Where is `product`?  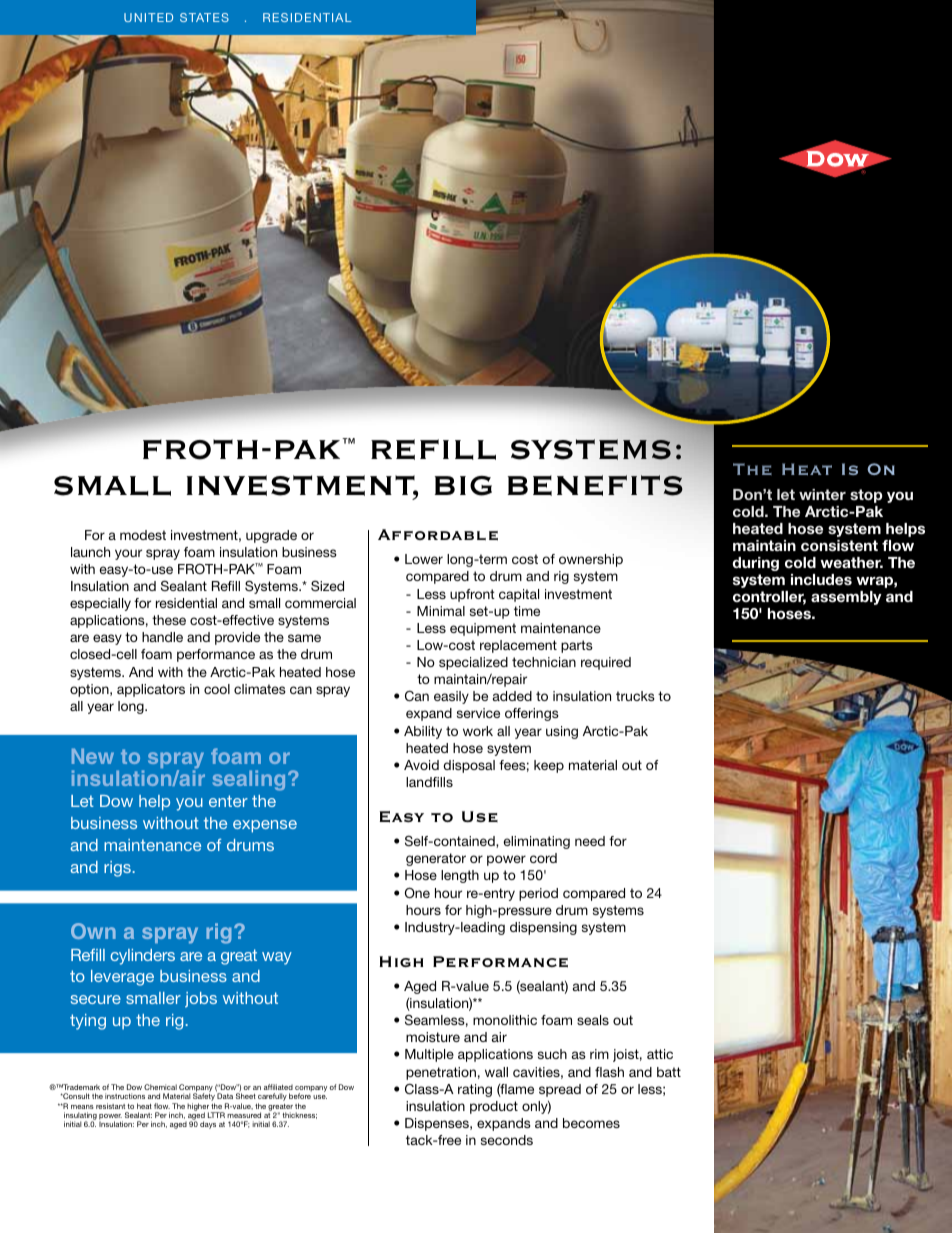
product is located at coordinates (494, 1107).
